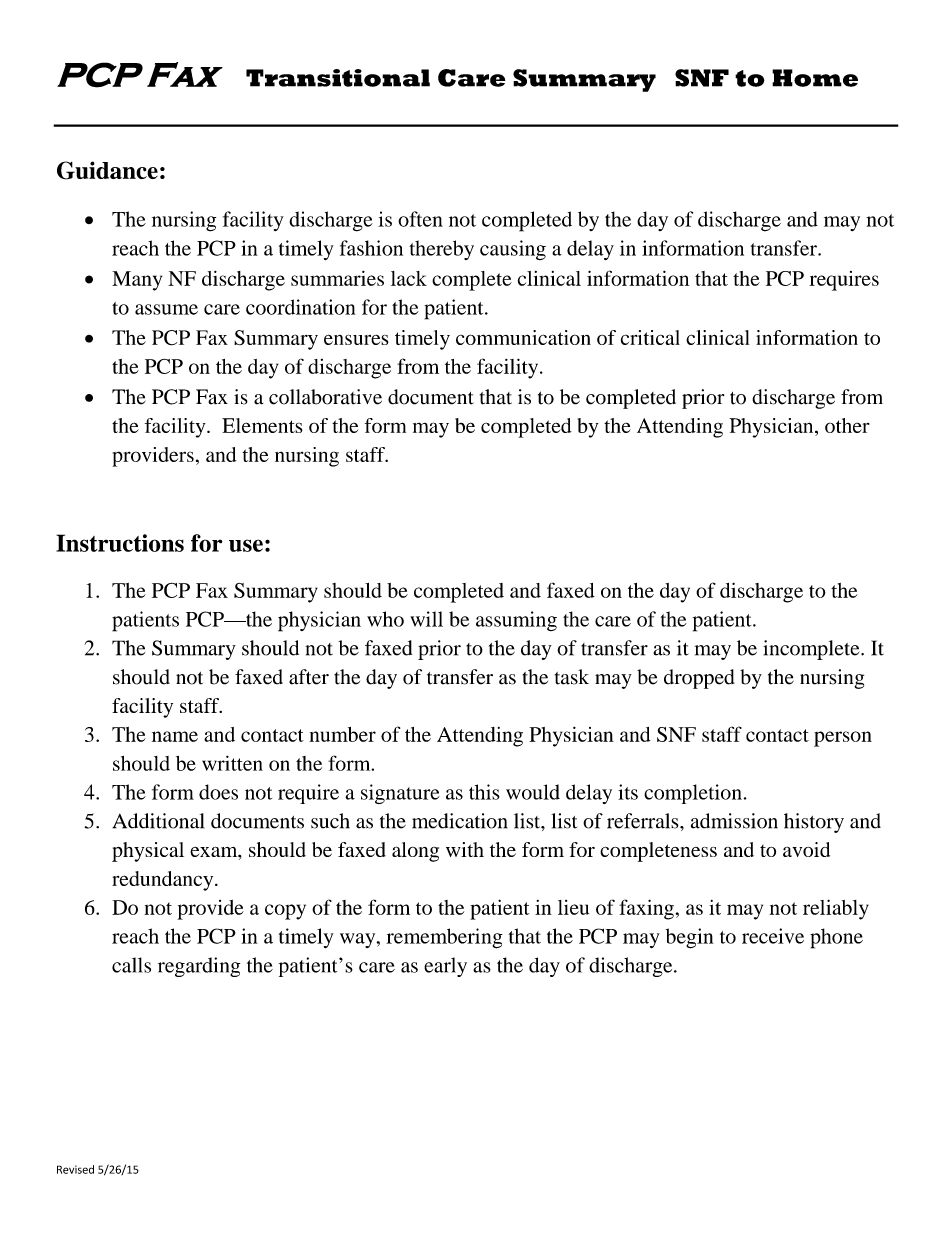 The height and width of the image is (1233, 952). Describe the element at coordinates (699, 679) in the image. I see `dropped` at that location.
